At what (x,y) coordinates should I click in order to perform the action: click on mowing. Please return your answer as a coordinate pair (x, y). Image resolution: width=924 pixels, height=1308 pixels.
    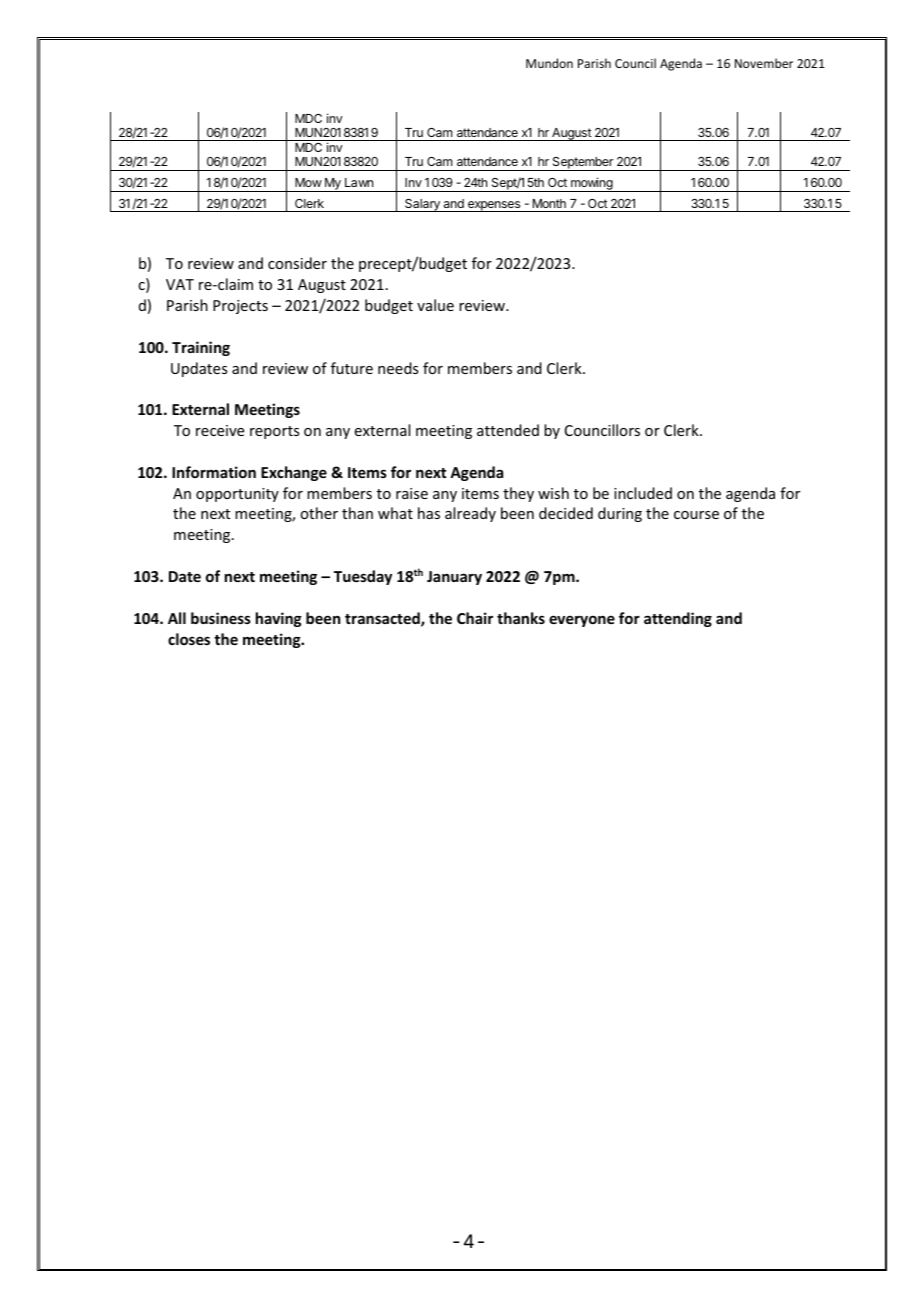
    Looking at the image, I should click on (592, 184).
